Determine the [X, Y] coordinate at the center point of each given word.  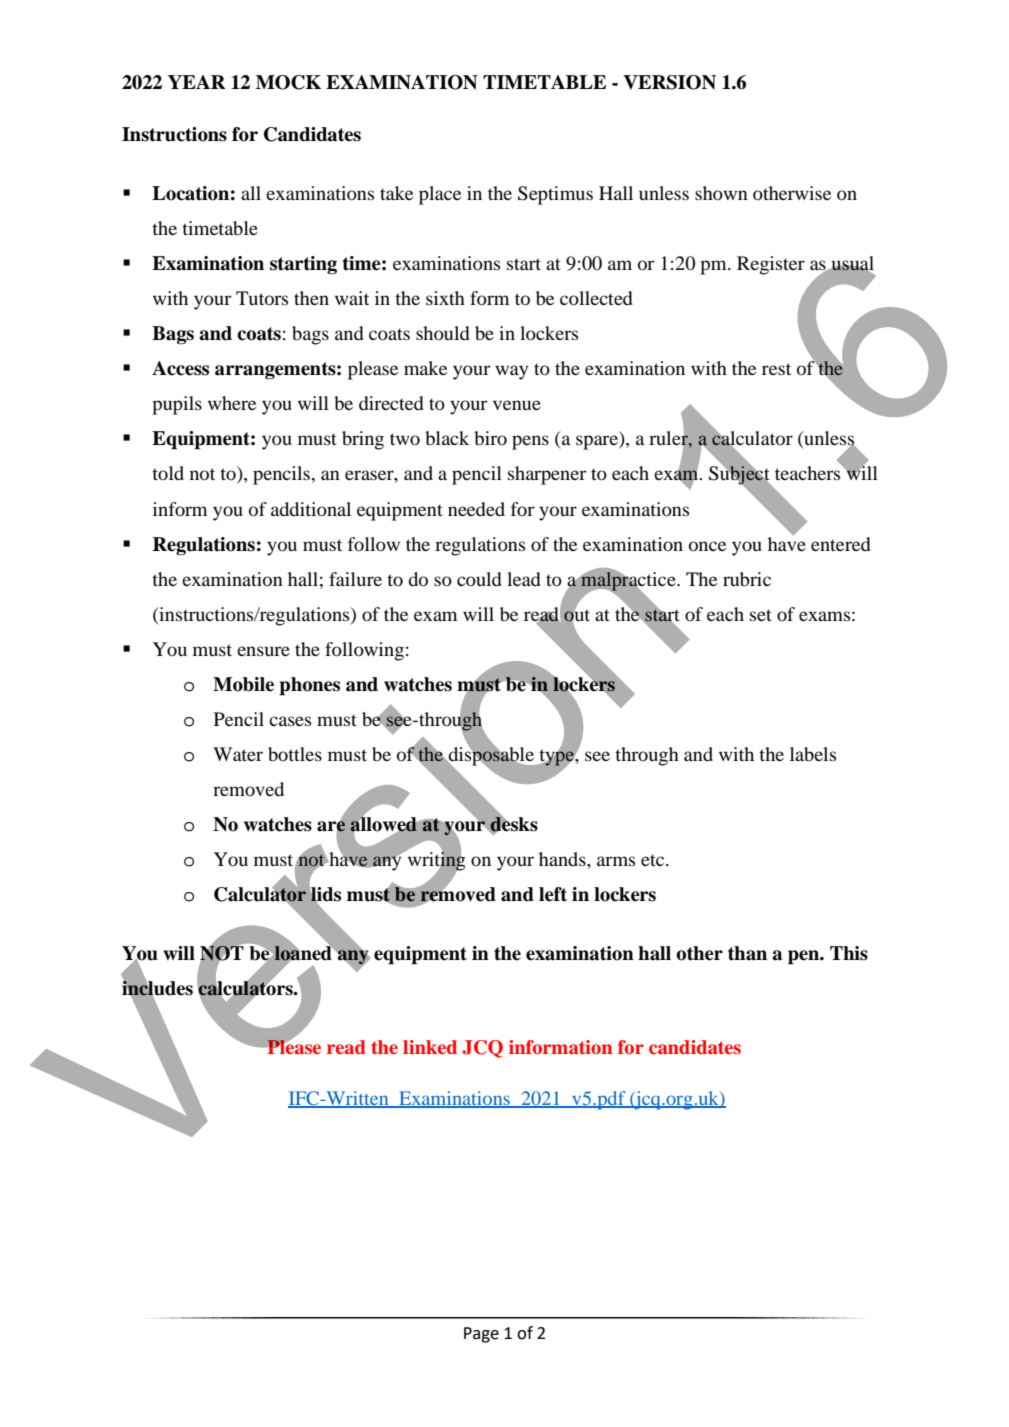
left [553, 894]
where [232, 403]
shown [721, 193]
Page [481, 1335]
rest [776, 369]
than [747, 953]
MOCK [288, 82]
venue [517, 405]
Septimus [555, 195]
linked [430, 1047]
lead [524, 579]
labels [813, 754]
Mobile [243, 684]
